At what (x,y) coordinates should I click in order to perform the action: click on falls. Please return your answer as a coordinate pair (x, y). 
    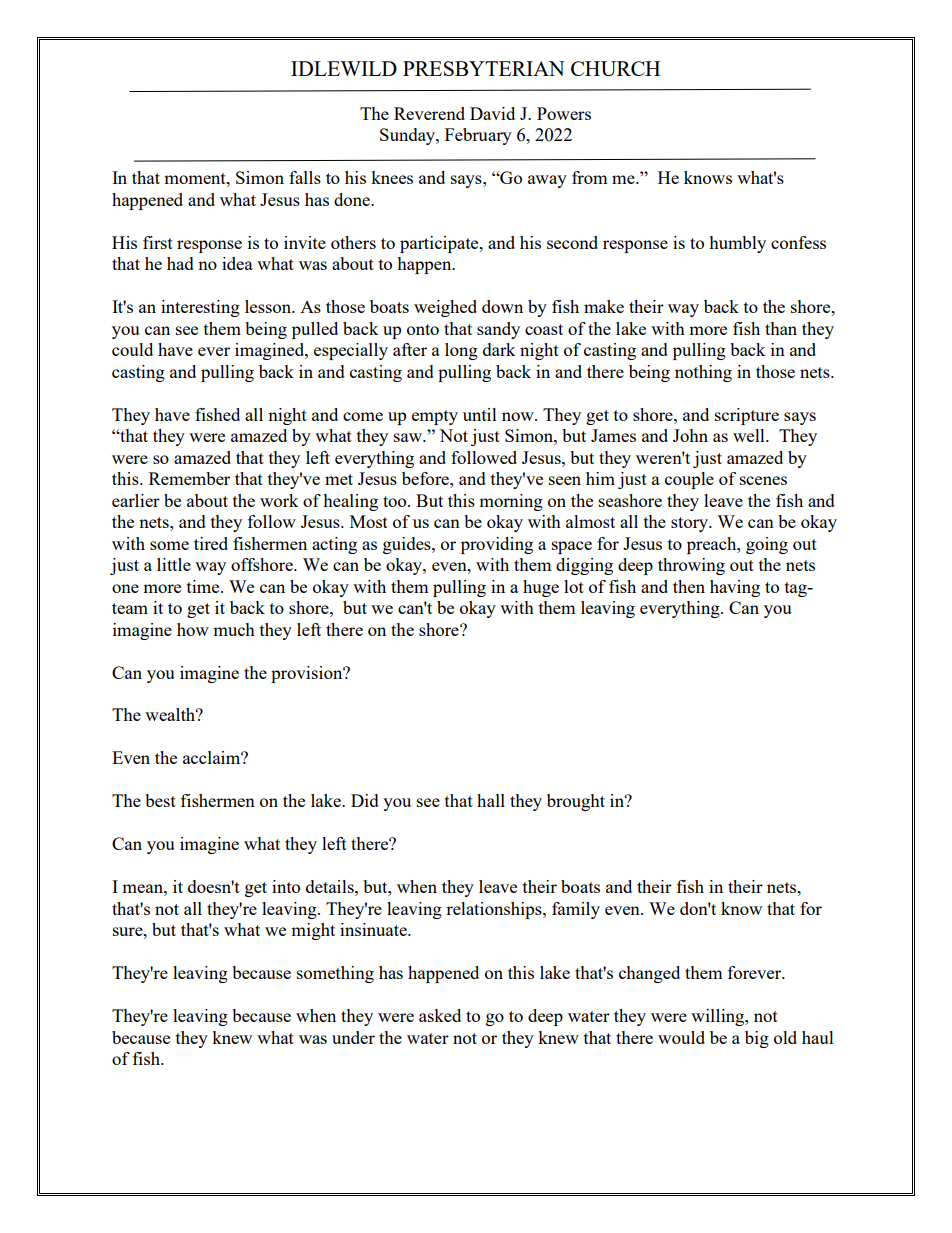
    Looking at the image, I should click on (305, 177).
